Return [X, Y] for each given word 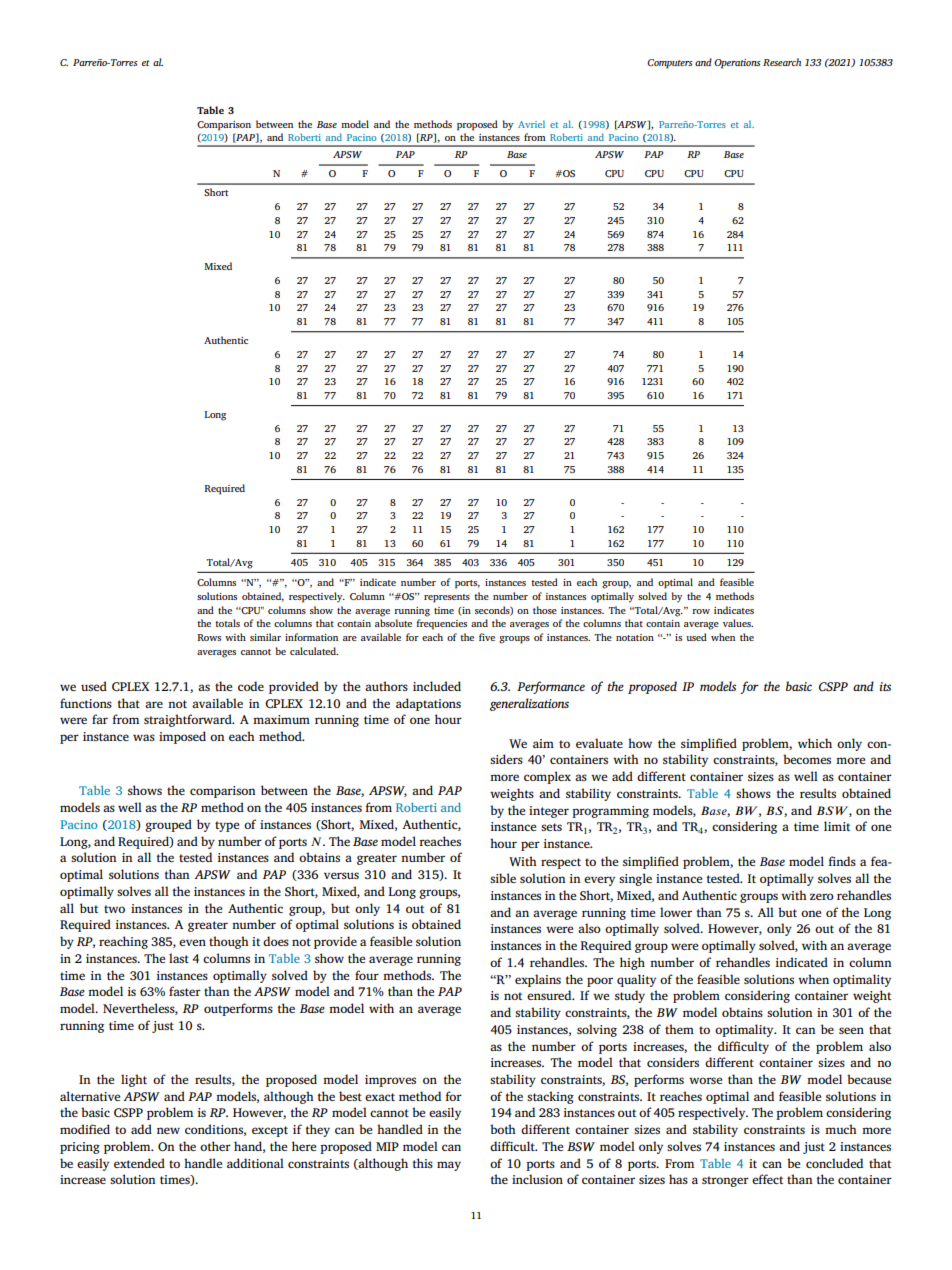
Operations [737, 64]
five [487, 637]
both [503, 1129]
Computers [670, 64]
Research [782, 62]
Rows [209, 637]
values [738, 623]
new [168, 1130]
